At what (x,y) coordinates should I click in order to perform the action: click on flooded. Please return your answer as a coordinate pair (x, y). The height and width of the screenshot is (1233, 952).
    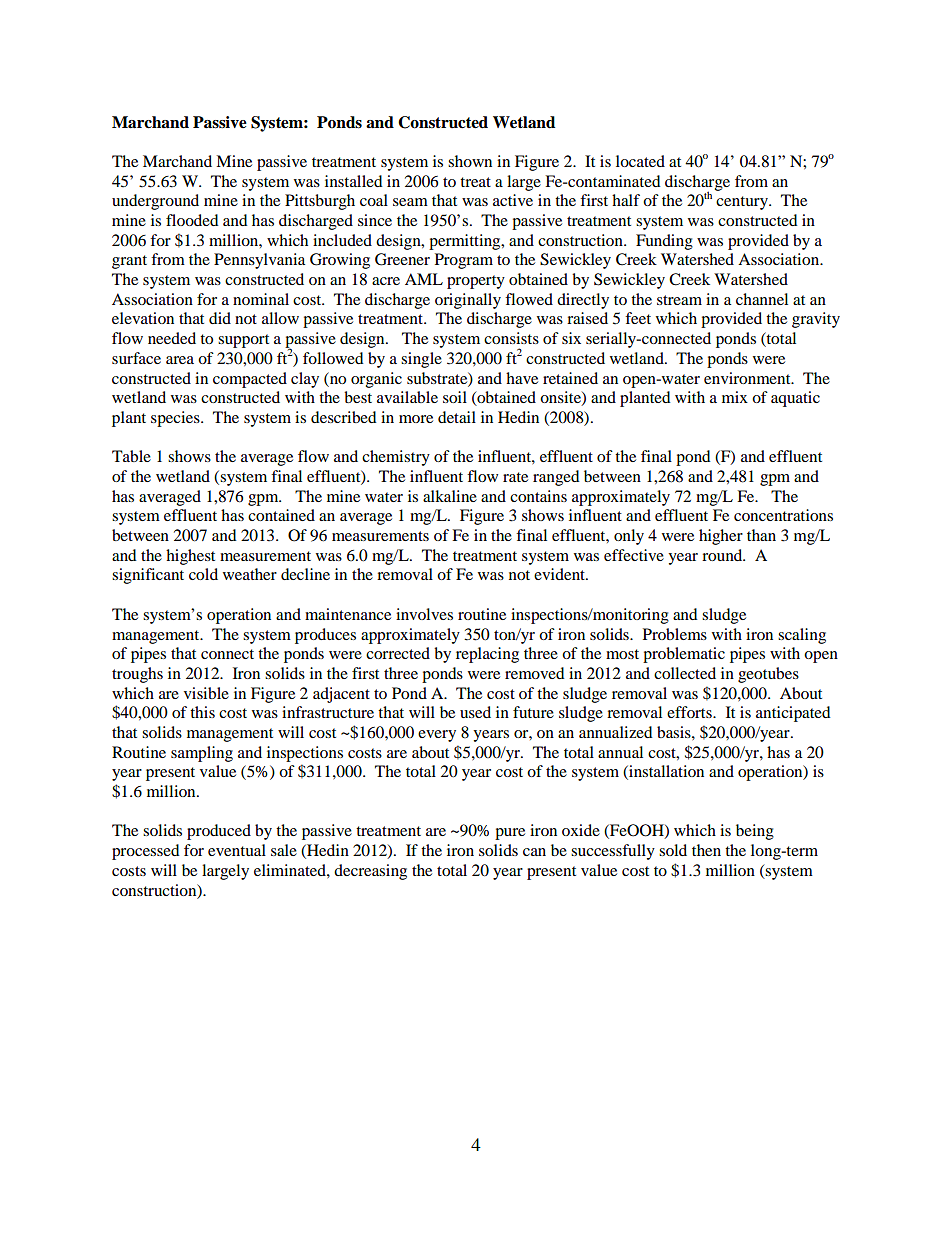
    Looking at the image, I should click on (192, 220).
